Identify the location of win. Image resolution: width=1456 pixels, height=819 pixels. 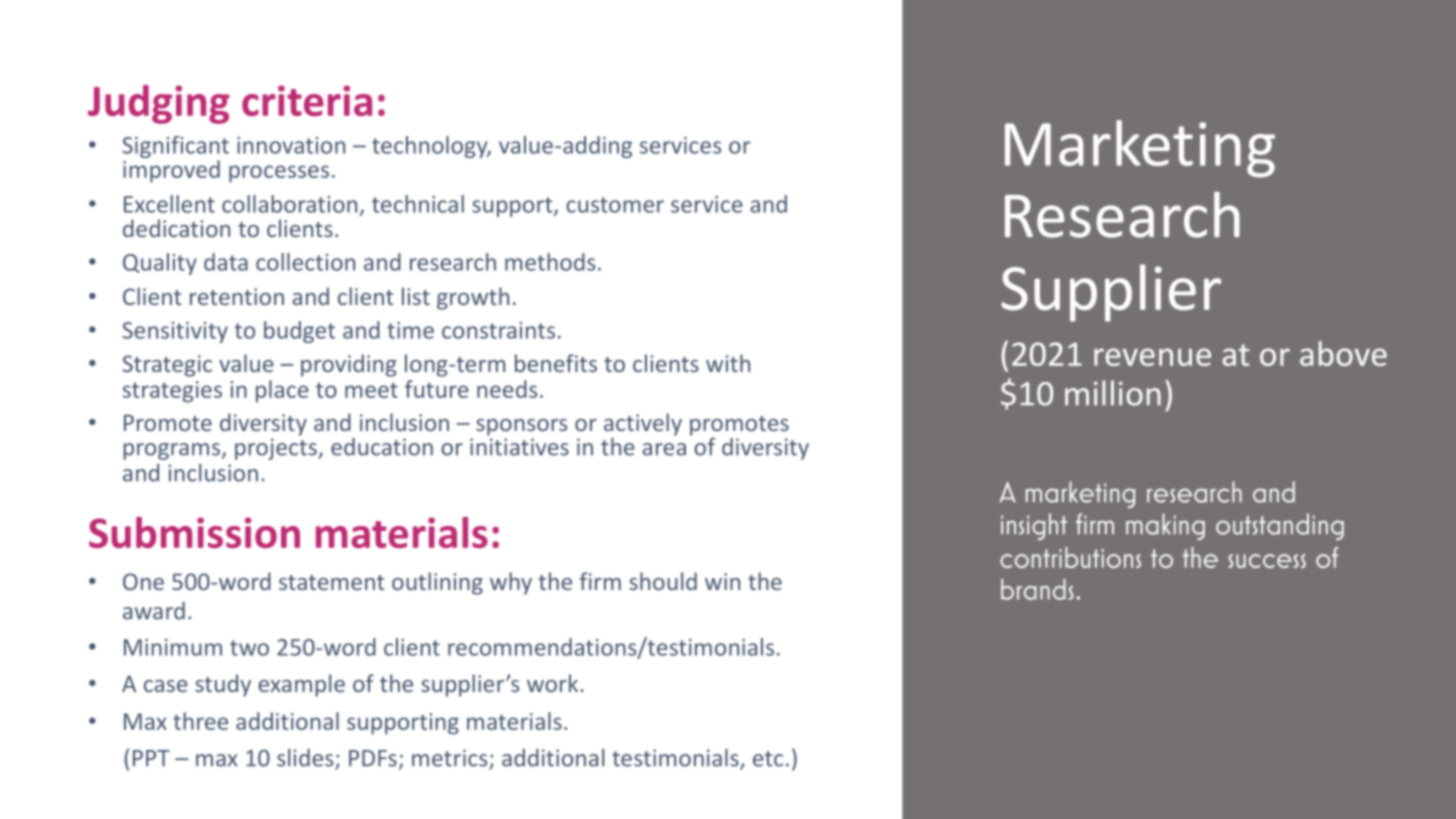
(722, 581).
